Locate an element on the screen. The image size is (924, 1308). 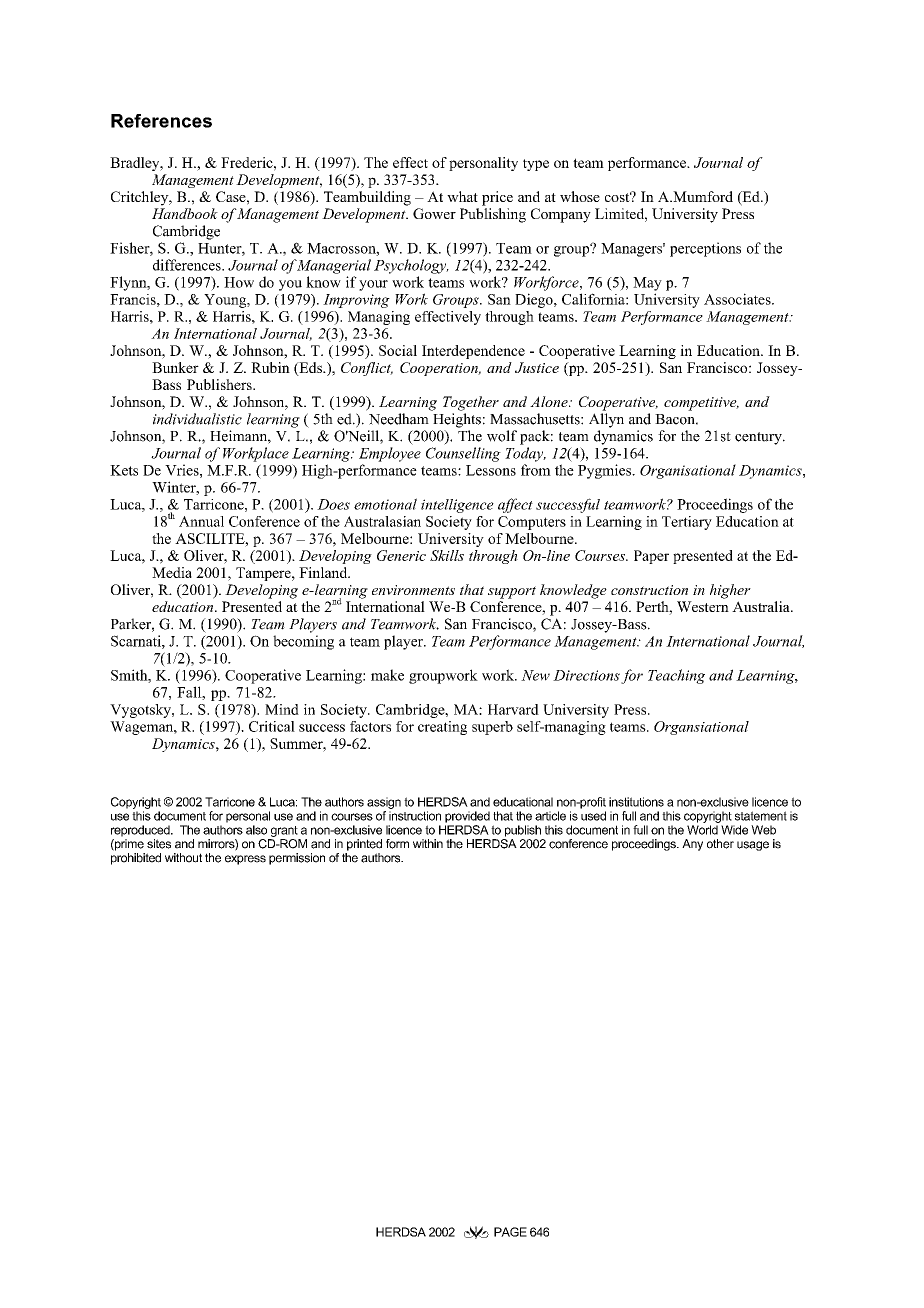
PAGE is located at coordinates (510, 1232).
